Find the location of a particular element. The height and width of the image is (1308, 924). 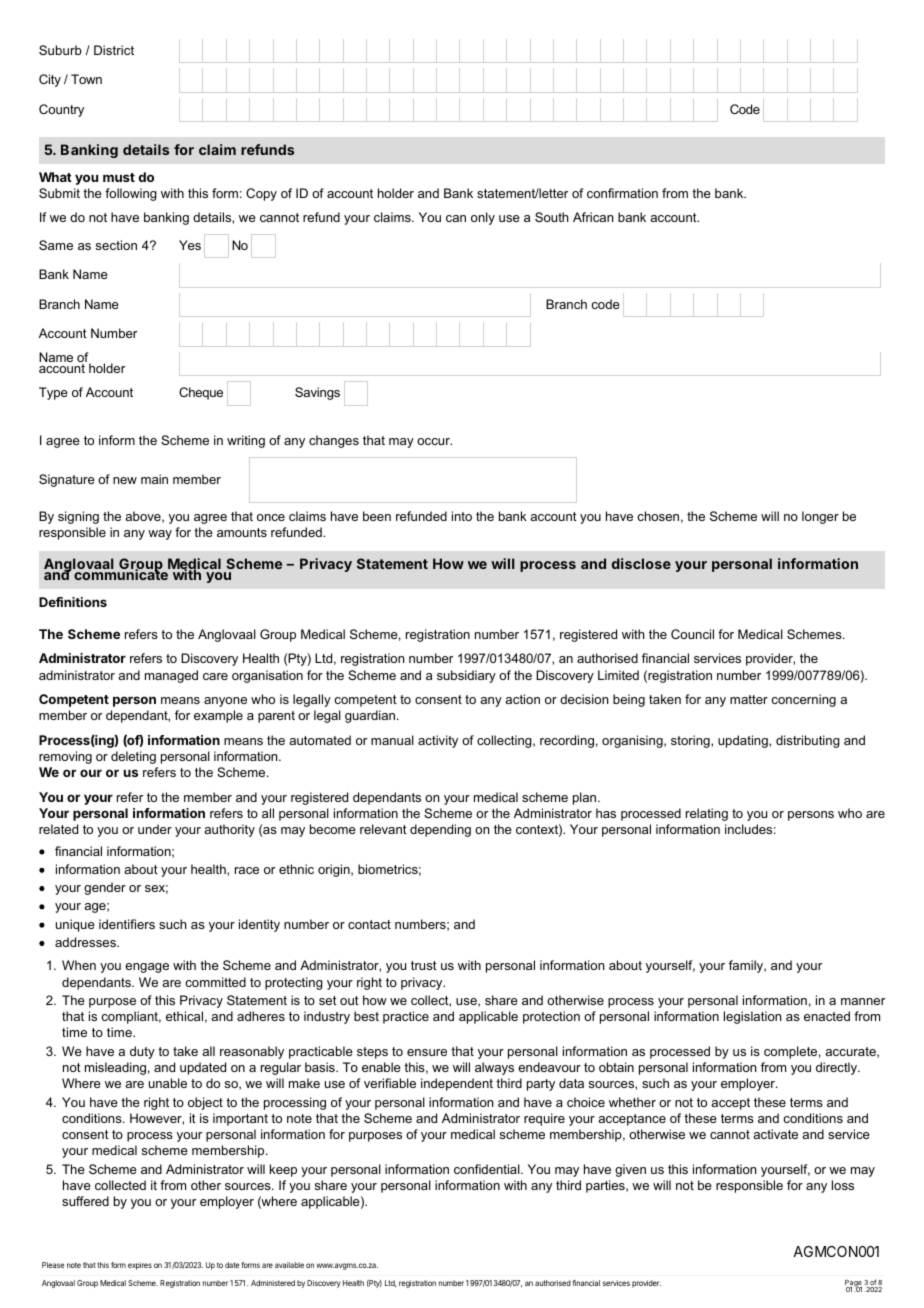

matter is located at coordinates (749, 699).
